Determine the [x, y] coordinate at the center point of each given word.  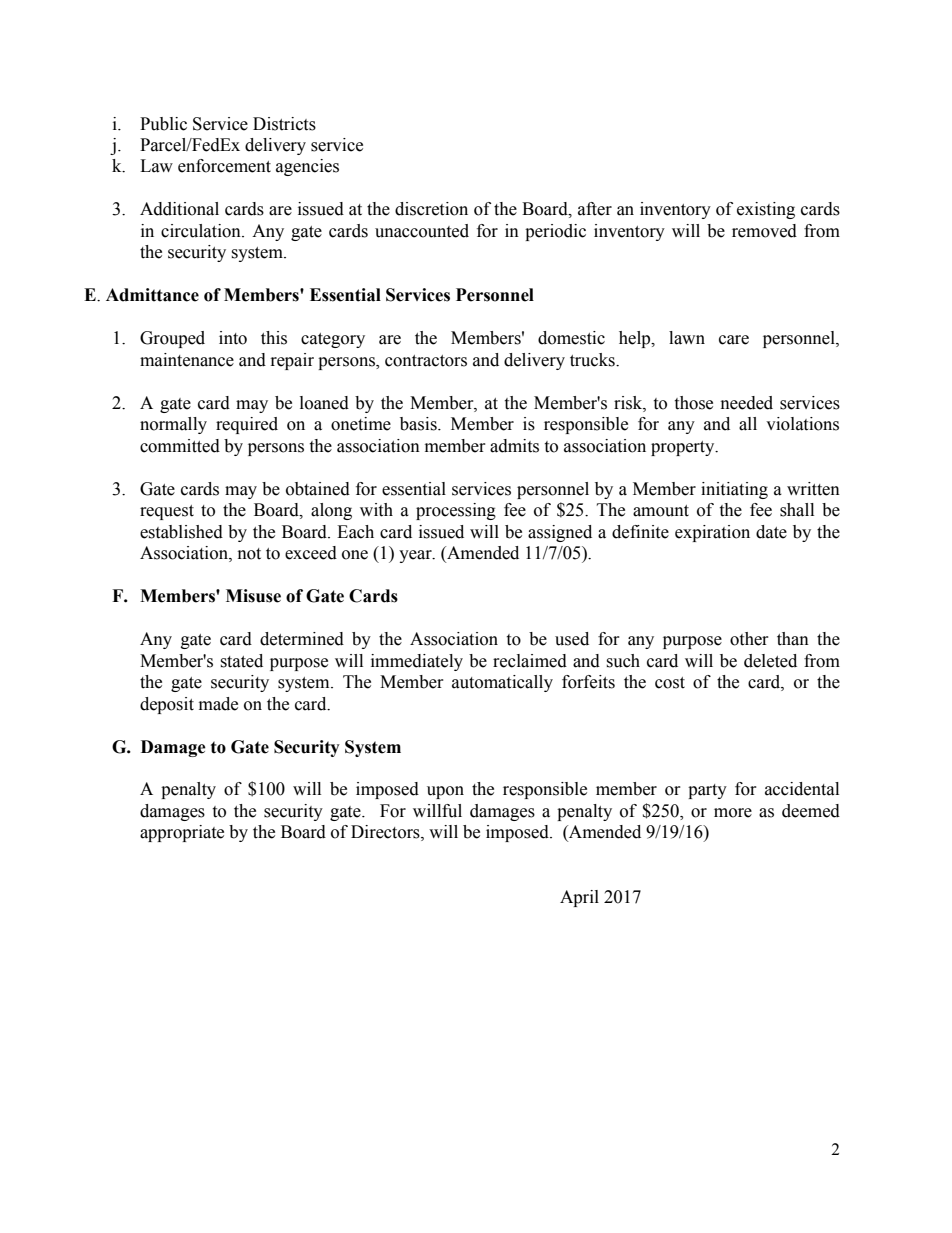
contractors [426, 361]
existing [766, 210]
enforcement [224, 166]
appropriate [182, 833]
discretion [431, 209]
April [579, 898]
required [247, 425]
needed [747, 403]
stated [241, 661]
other [749, 639]
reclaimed [530, 661]
